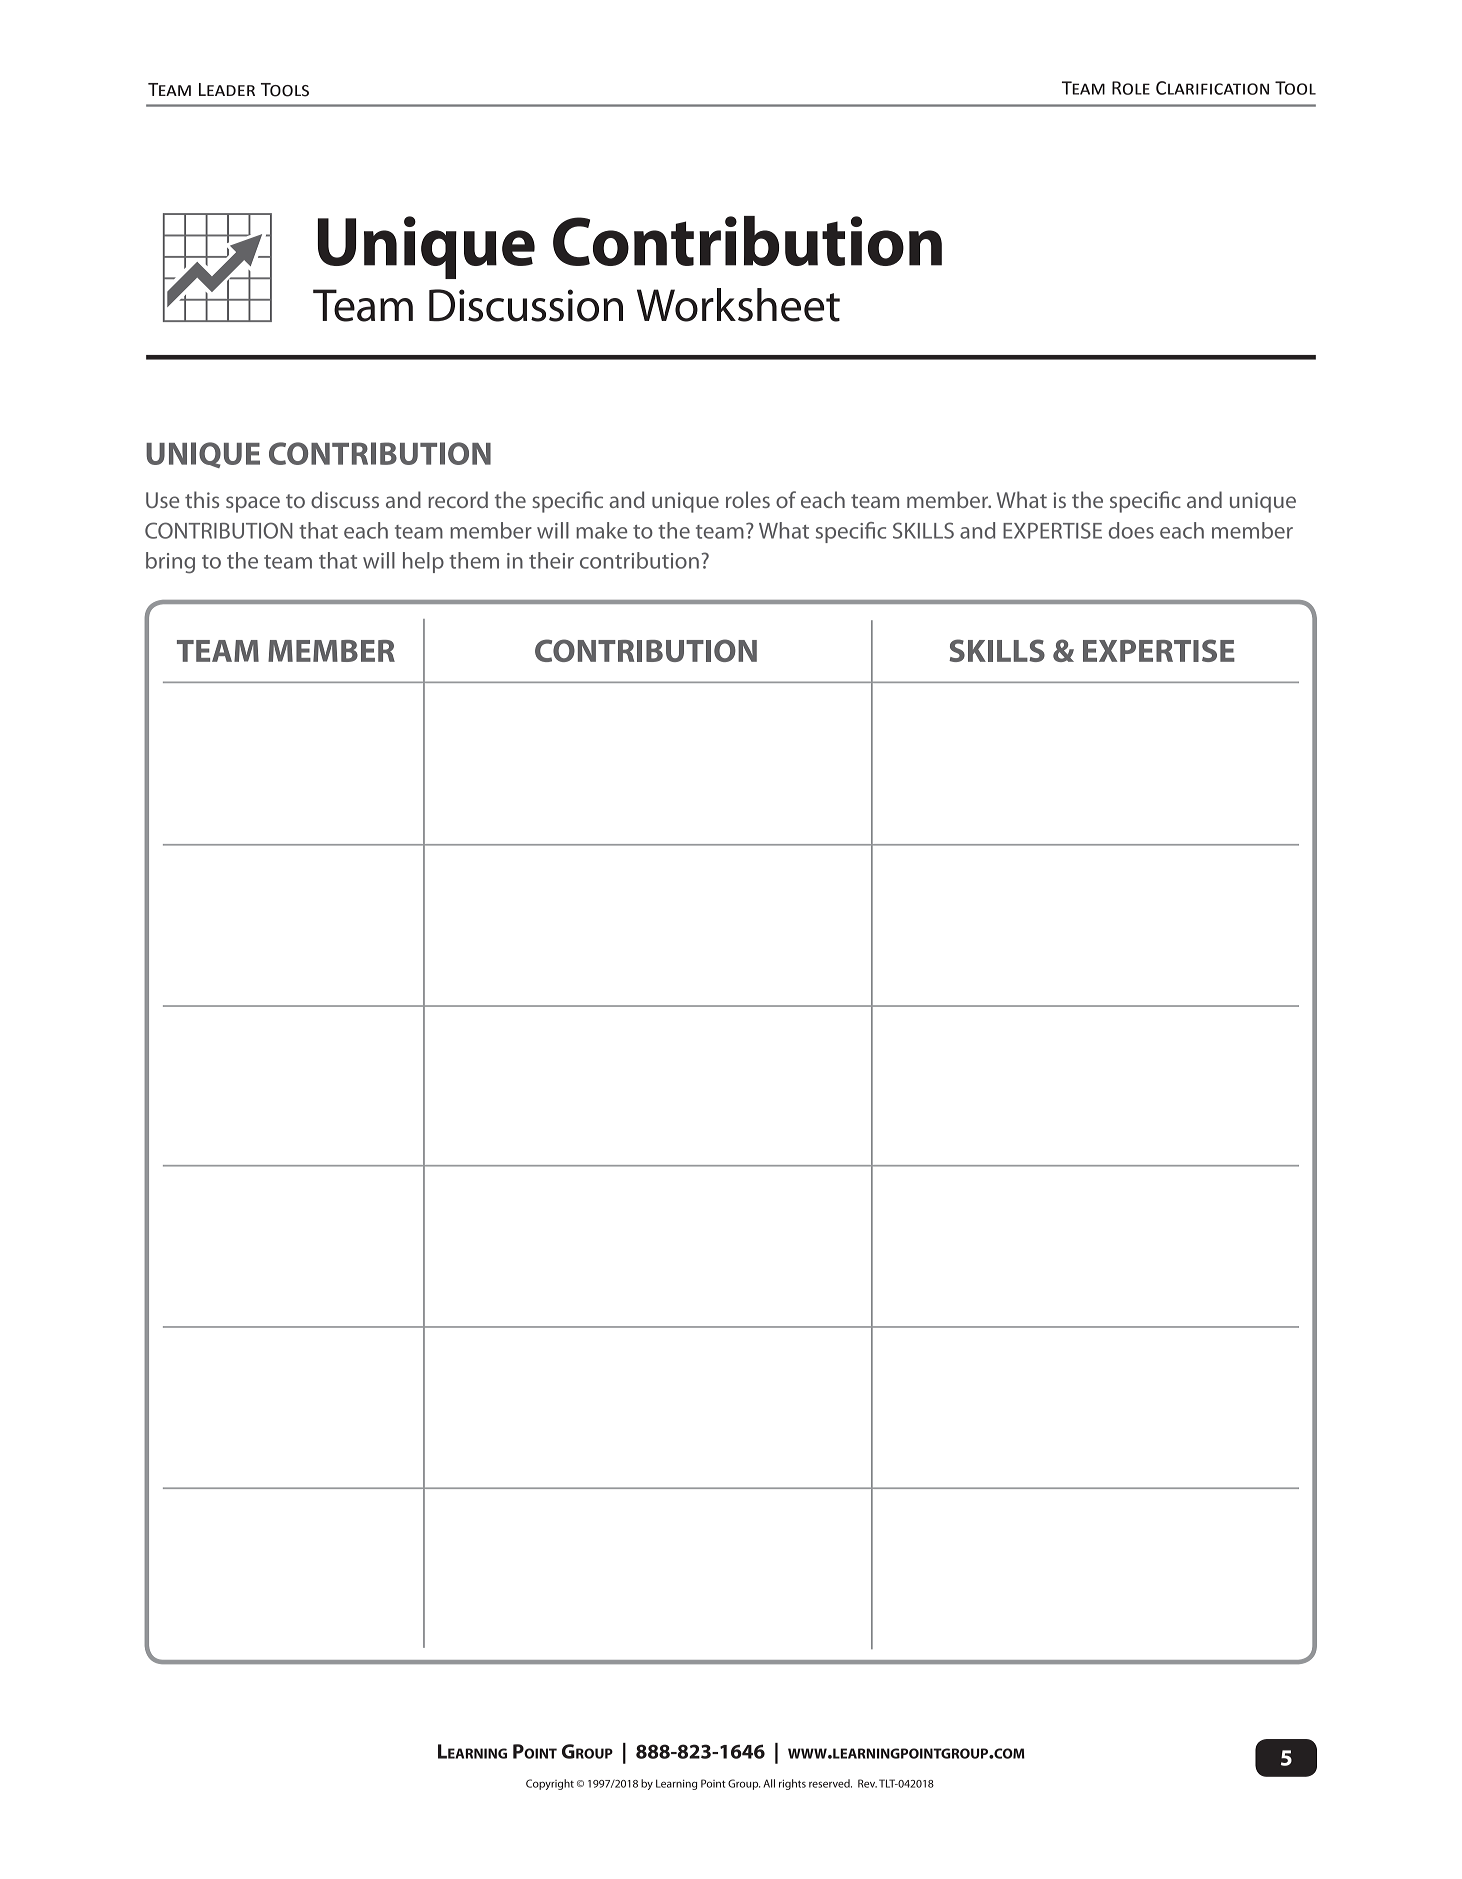 The height and width of the screenshot is (1879, 1462). I want to click on rights, so click(792, 1784).
